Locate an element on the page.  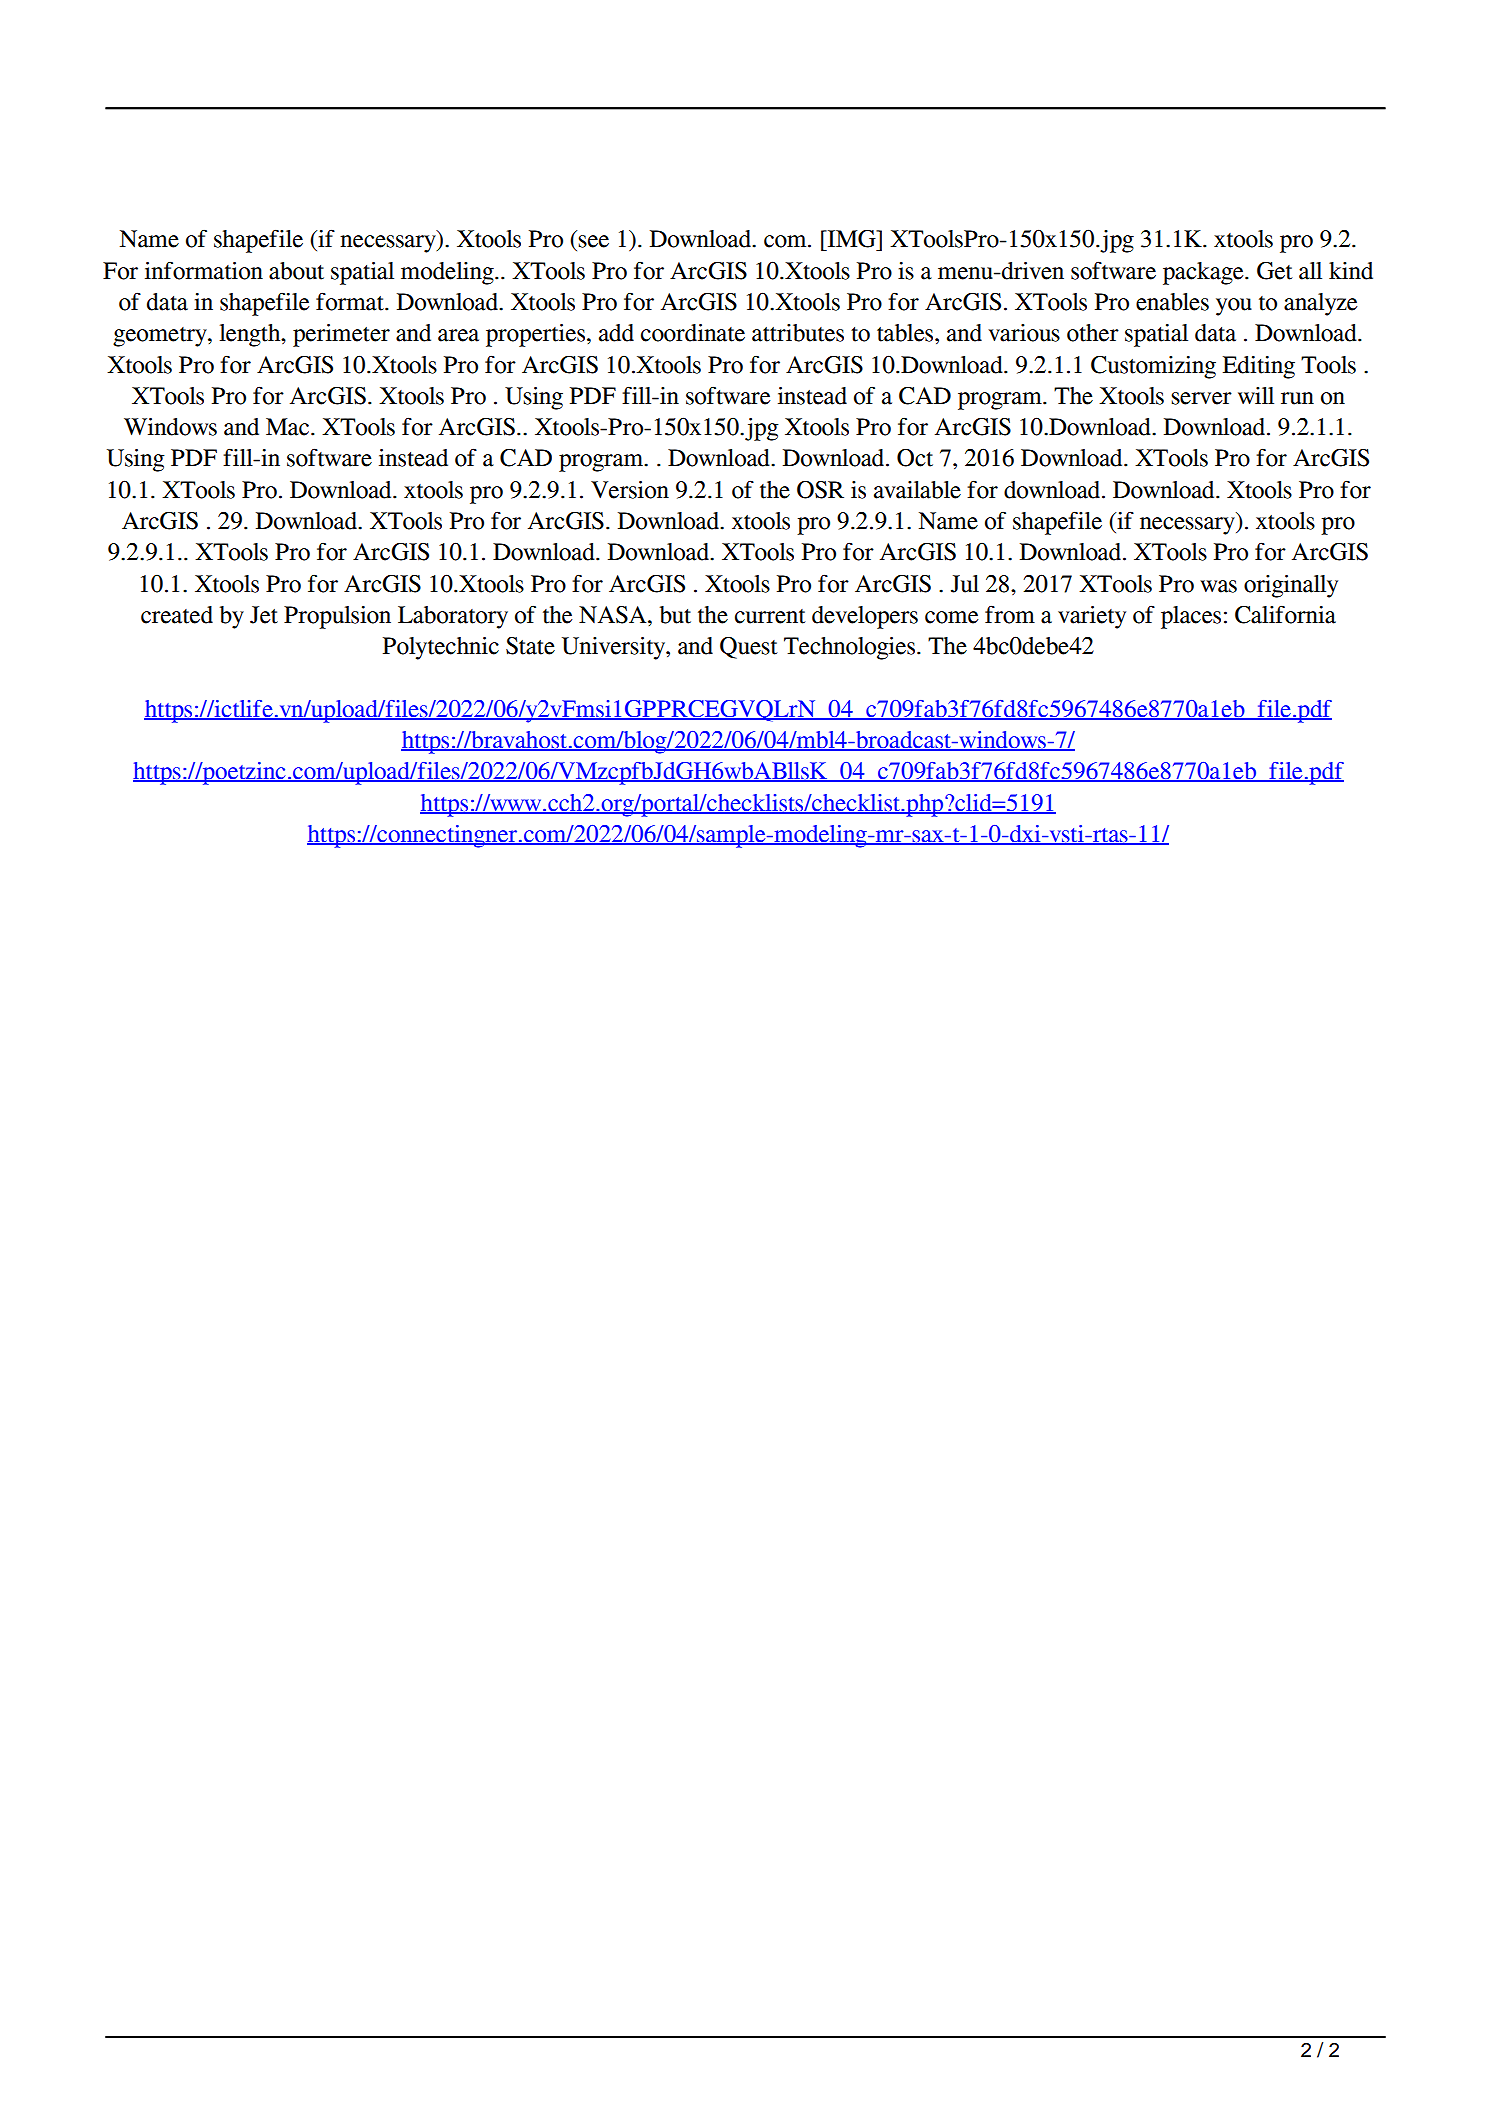
Mac is located at coordinates (289, 427).
